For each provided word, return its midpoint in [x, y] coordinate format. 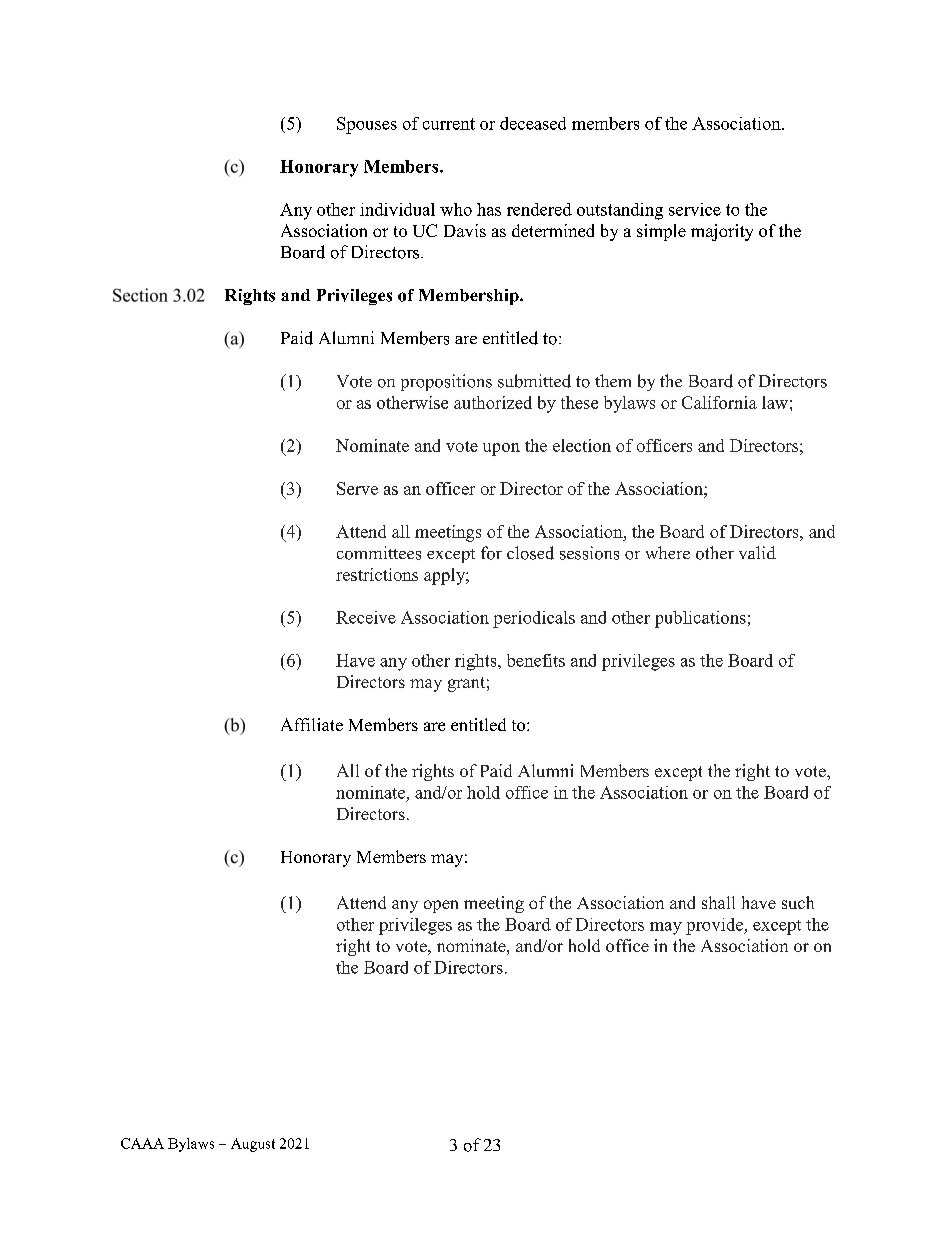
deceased [533, 123]
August [253, 1145]
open [441, 906]
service [695, 209]
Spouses [367, 125]
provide [716, 926]
